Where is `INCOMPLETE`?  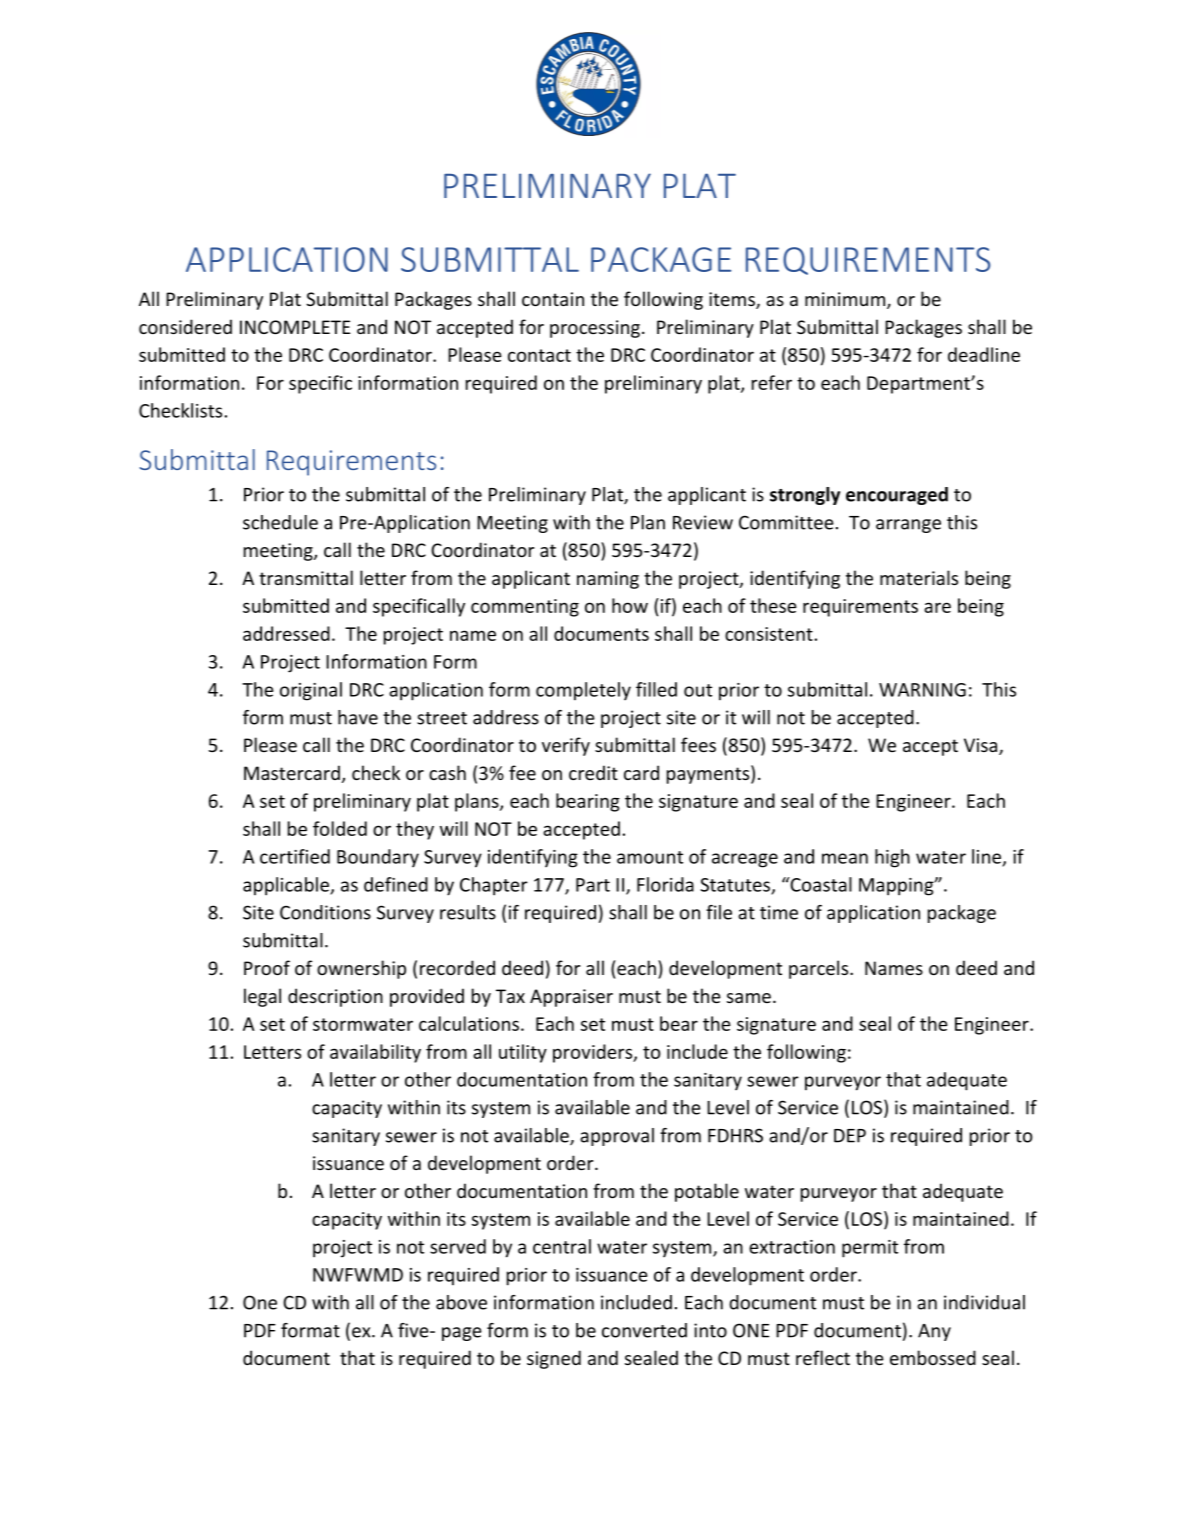
INCOMPLETE is located at coordinates (295, 327).
